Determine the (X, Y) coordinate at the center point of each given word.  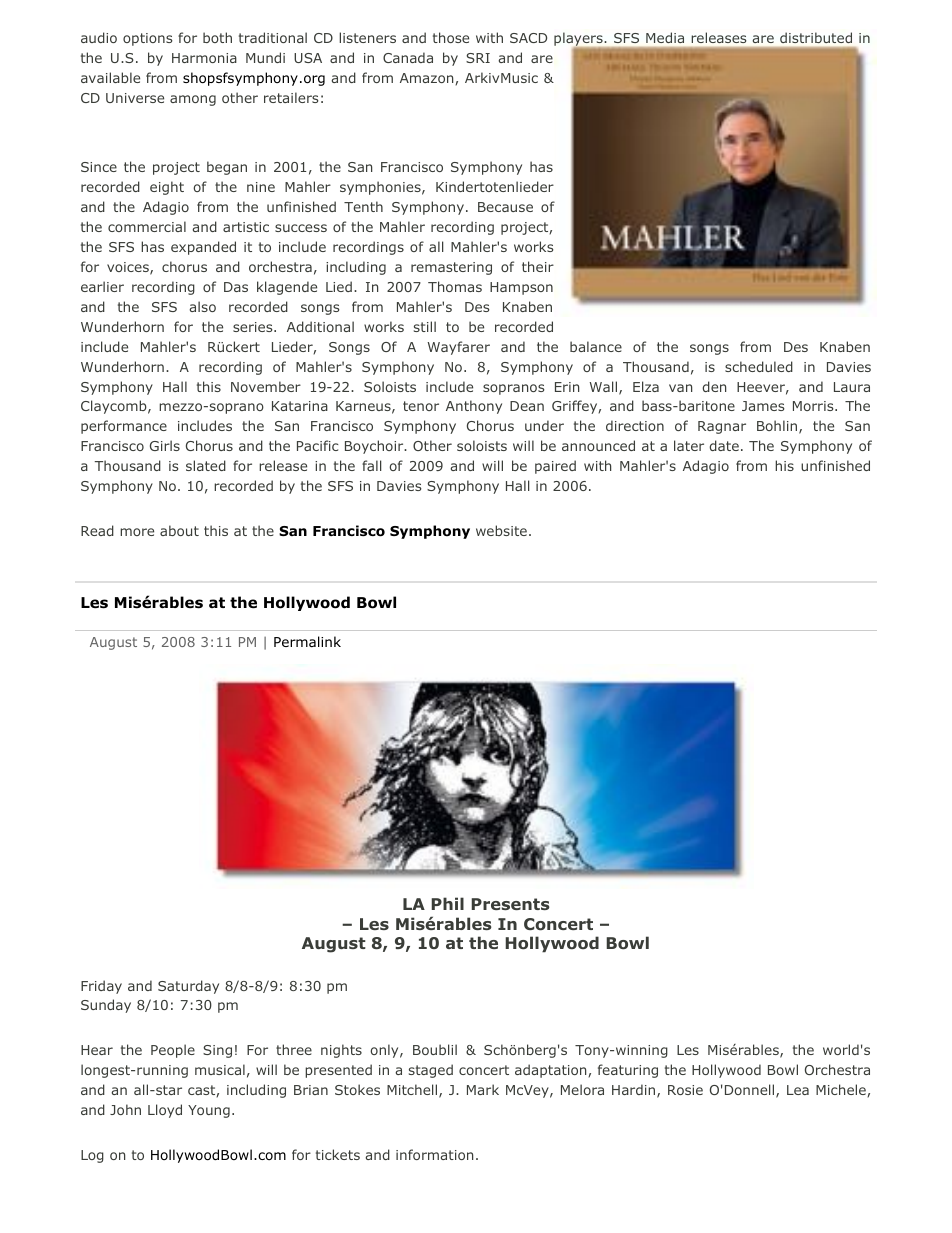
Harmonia (204, 58)
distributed (816, 37)
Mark (483, 1089)
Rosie (685, 1090)
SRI (478, 58)
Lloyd (165, 1111)
